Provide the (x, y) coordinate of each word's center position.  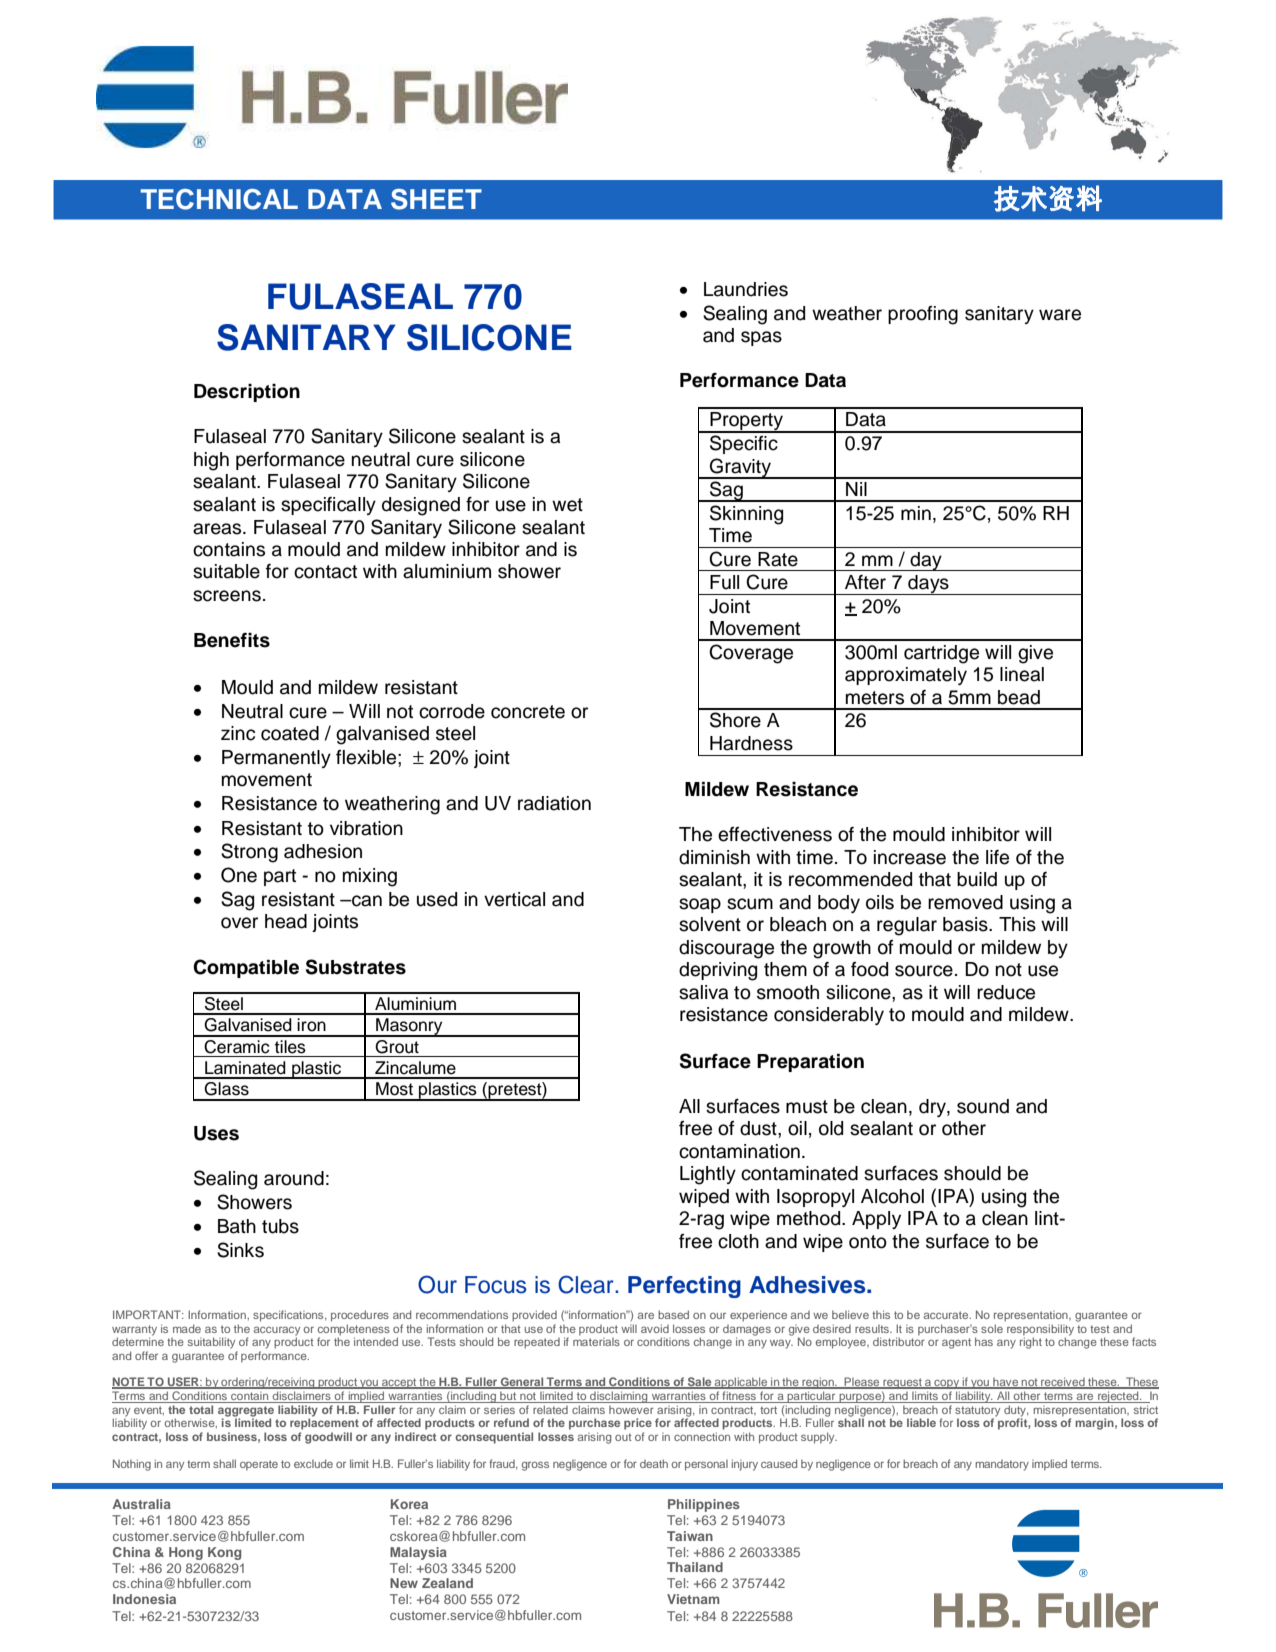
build (977, 879)
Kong (224, 1553)
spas (761, 338)
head (286, 921)
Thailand (695, 1567)
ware (1060, 315)
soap (700, 905)
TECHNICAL (219, 199)
